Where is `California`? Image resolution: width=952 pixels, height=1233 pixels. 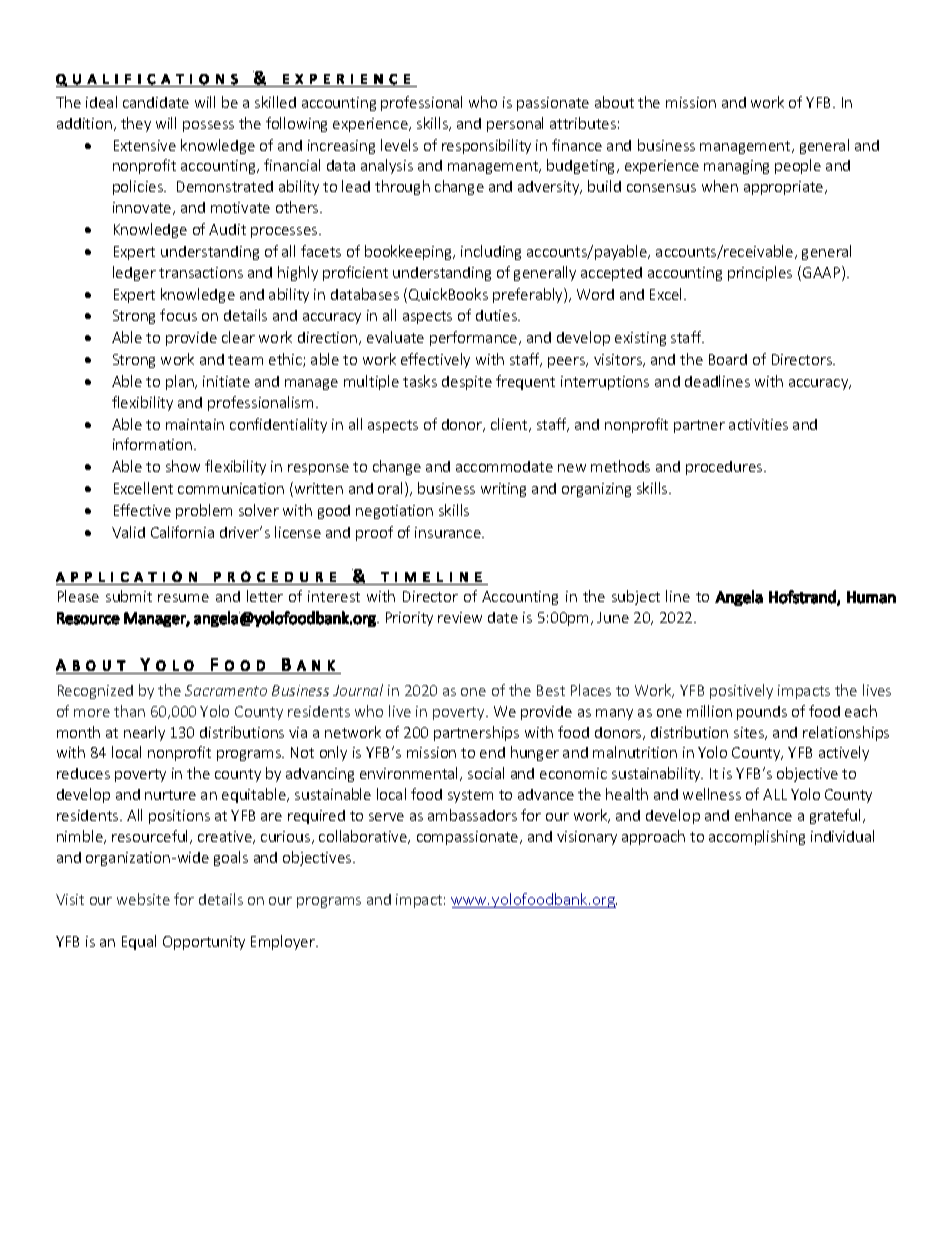
California is located at coordinates (182, 532).
